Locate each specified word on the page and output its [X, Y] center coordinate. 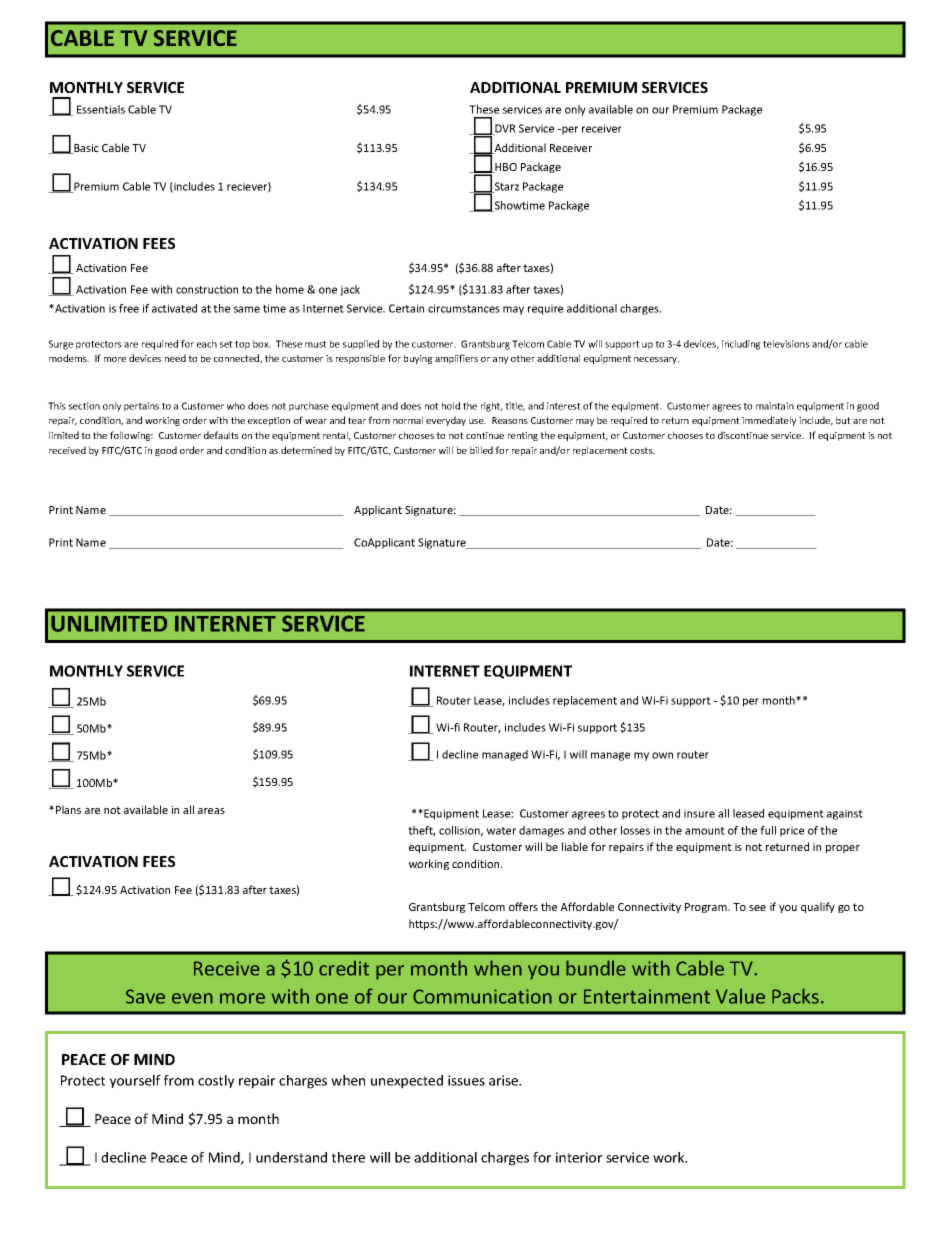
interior [579, 1157]
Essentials [101, 109]
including [741, 345]
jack [350, 290]
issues [466, 1080]
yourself [135, 1081]
